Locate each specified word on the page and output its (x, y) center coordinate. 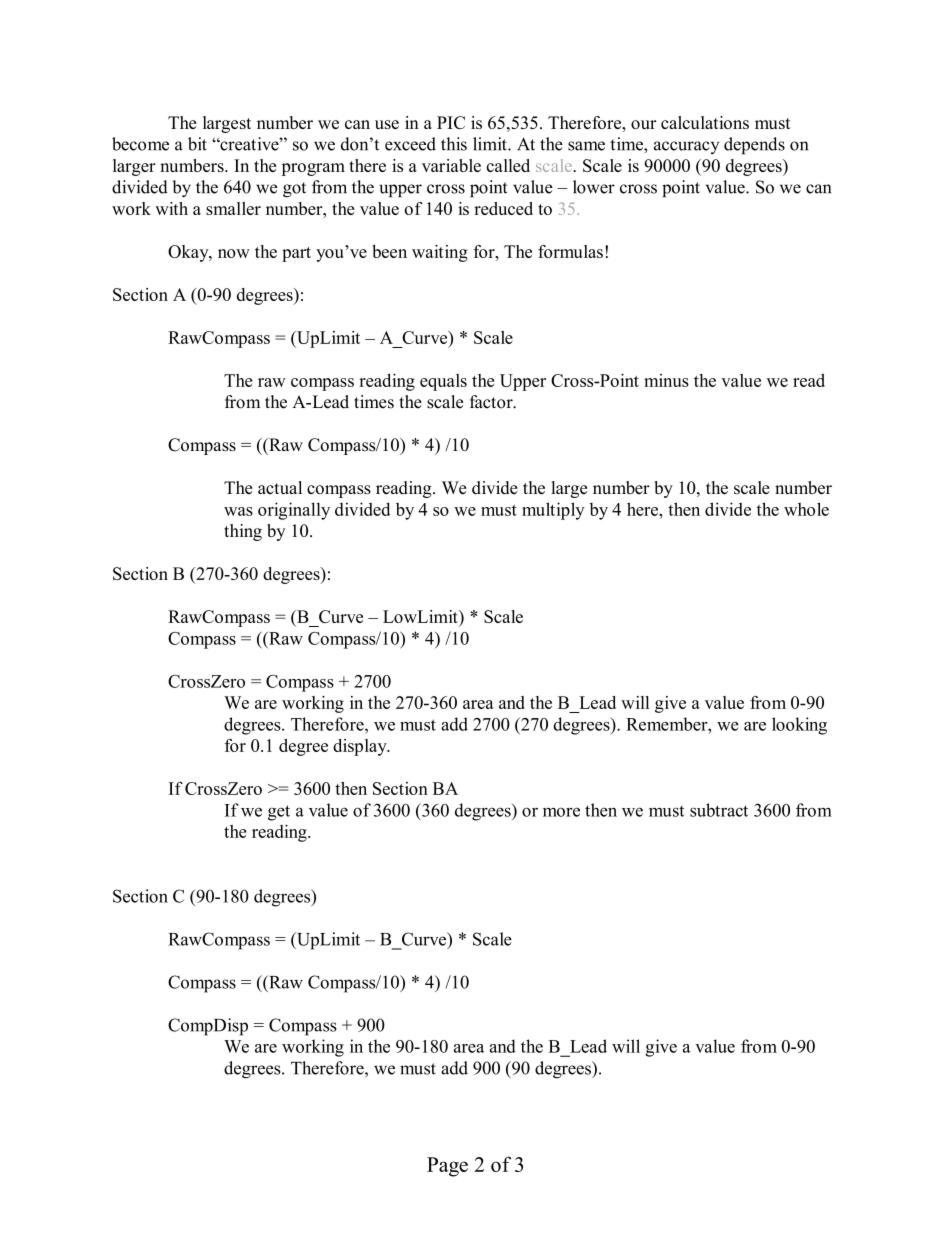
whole (806, 509)
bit (197, 144)
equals (443, 382)
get (279, 813)
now (234, 253)
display (361, 747)
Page (447, 1167)
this (454, 144)
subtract (719, 810)
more (561, 812)
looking (799, 726)
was (238, 511)
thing (243, 532)
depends (754, 146)
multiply (553, 511)
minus (666, 380)
